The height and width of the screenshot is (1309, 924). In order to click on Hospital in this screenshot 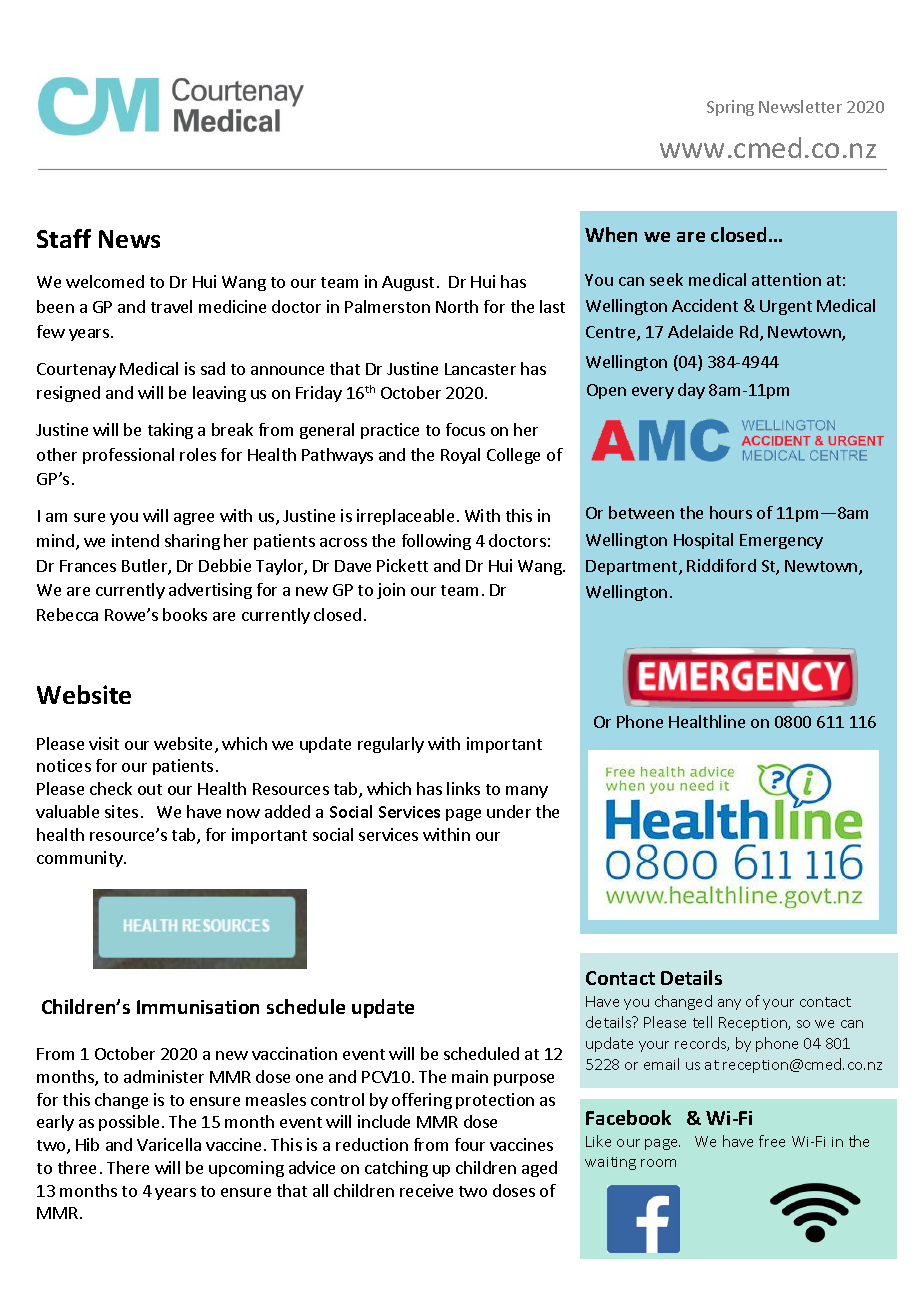, I will do `click(703, 541)`.
